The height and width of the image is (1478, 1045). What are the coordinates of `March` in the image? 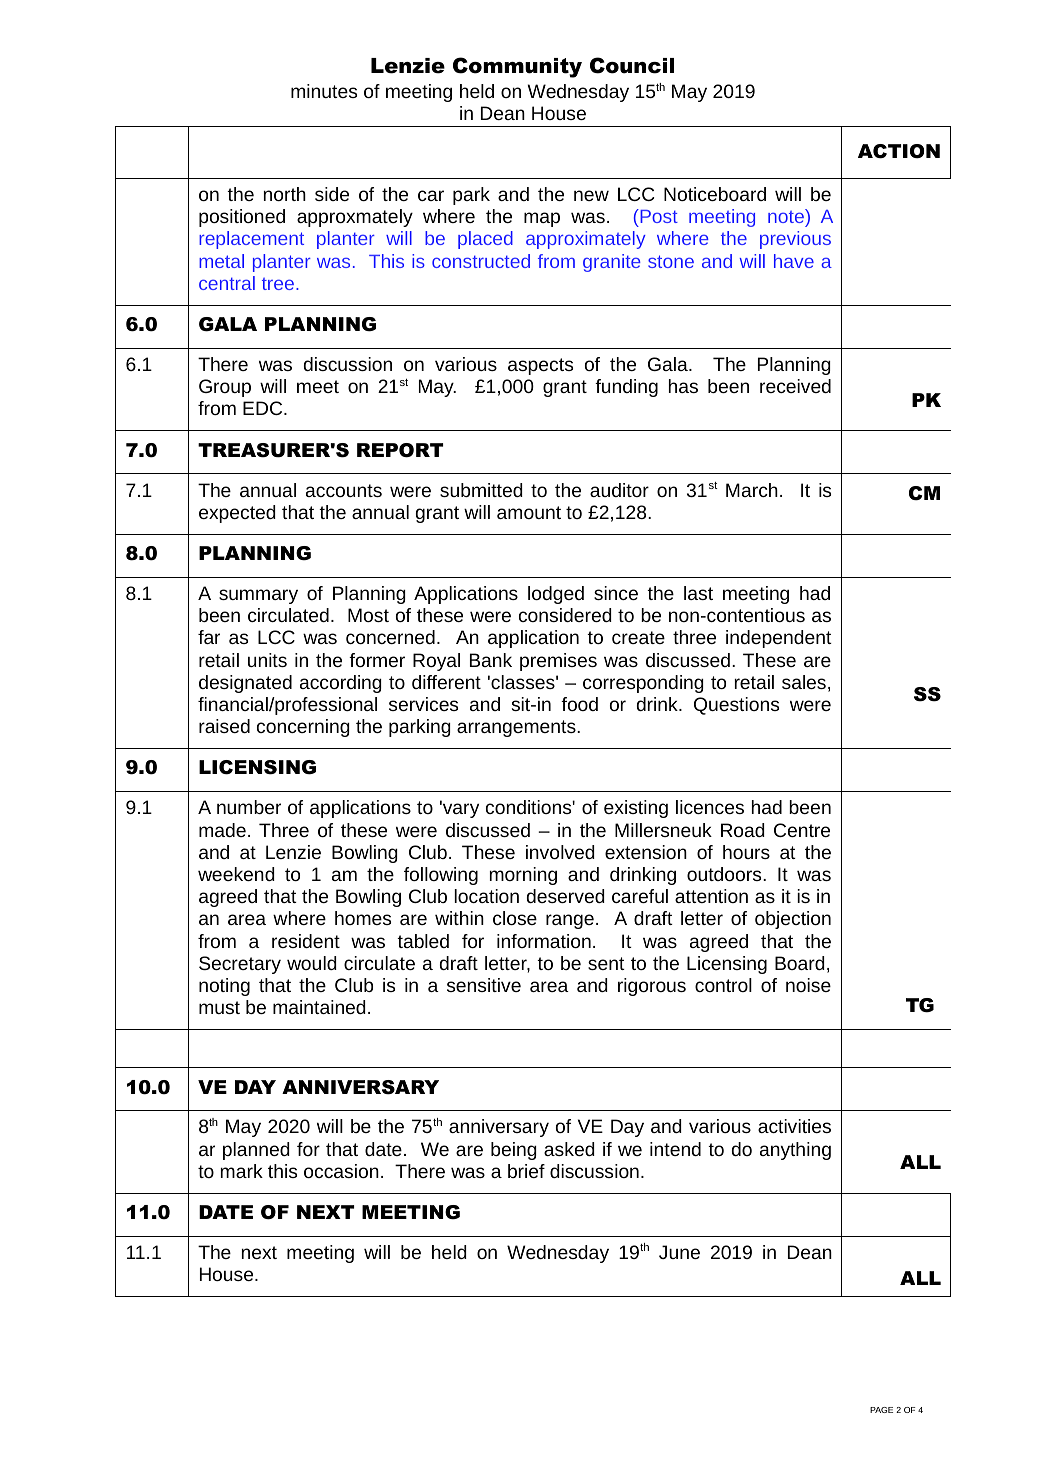 It's located at (752, 490).
